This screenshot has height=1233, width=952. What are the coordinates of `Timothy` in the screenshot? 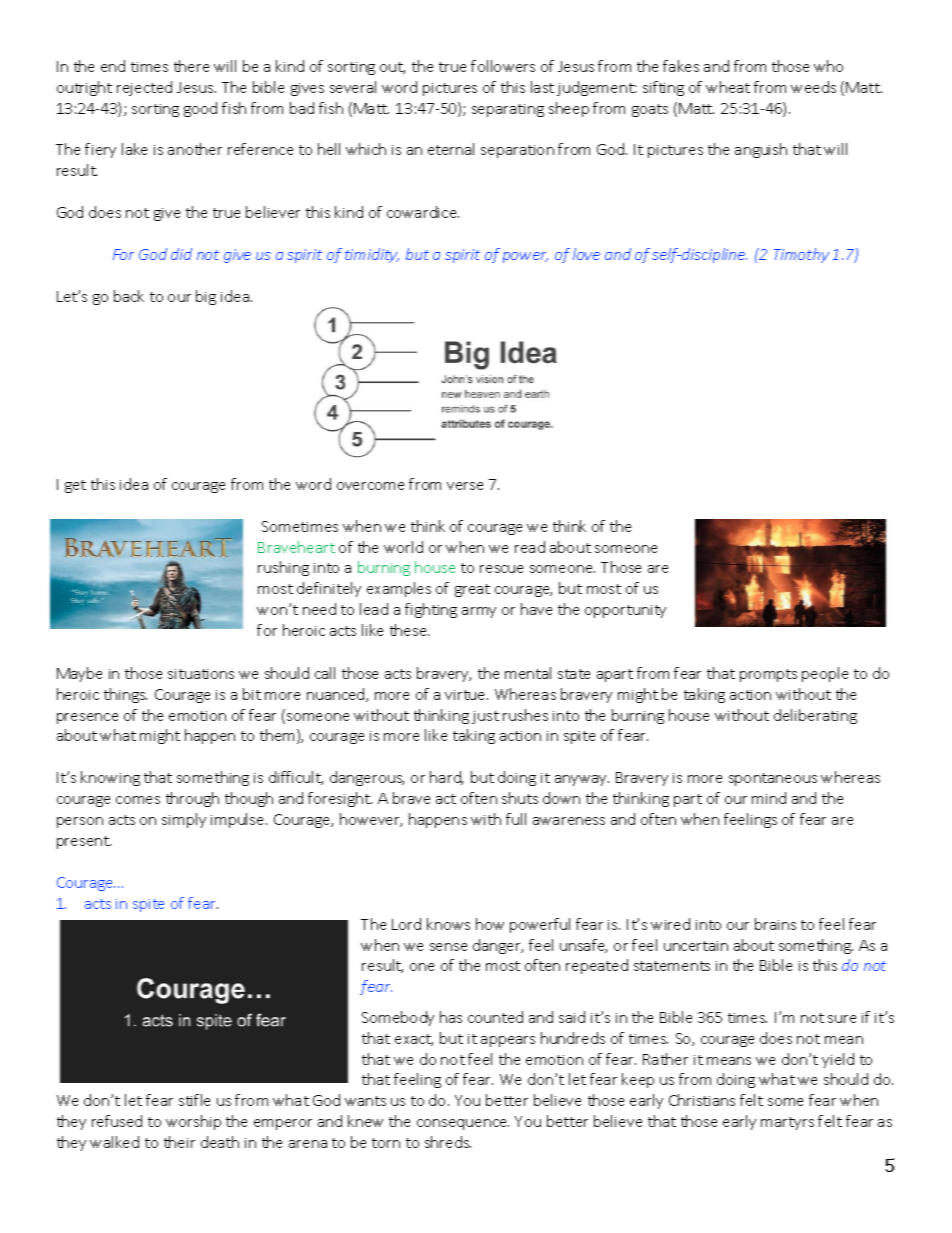 It's located at (801, 255).
